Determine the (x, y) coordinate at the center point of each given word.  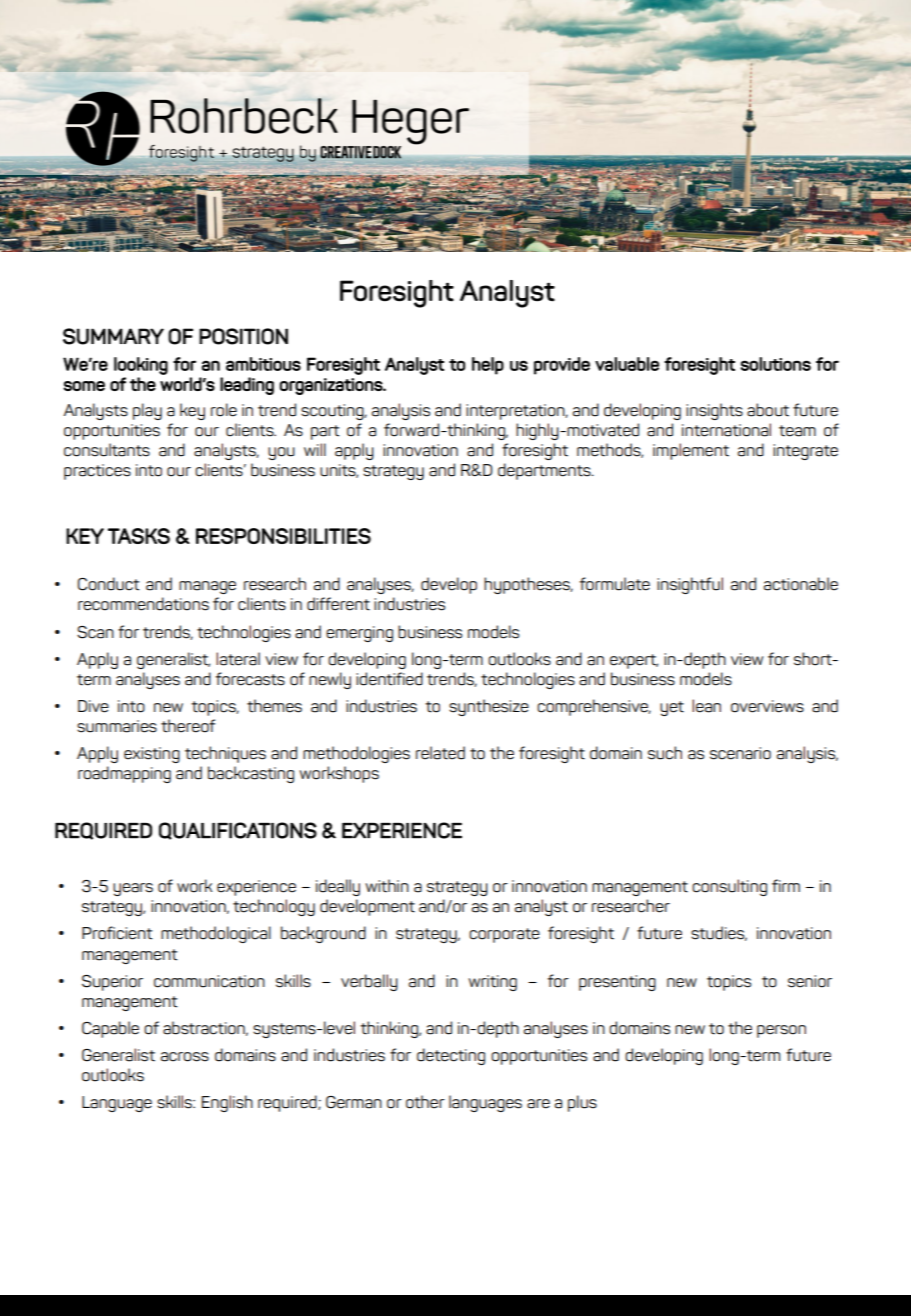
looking (141, 366)
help (488, 366)
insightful (690, 585)
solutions (776, 364)
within (387, 886)
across (185, 1057)
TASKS (139, 536)
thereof (188, 726)
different (338, 604)
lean (706, 706)
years (133, 889)
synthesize (489, 707)
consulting (729, 887)
